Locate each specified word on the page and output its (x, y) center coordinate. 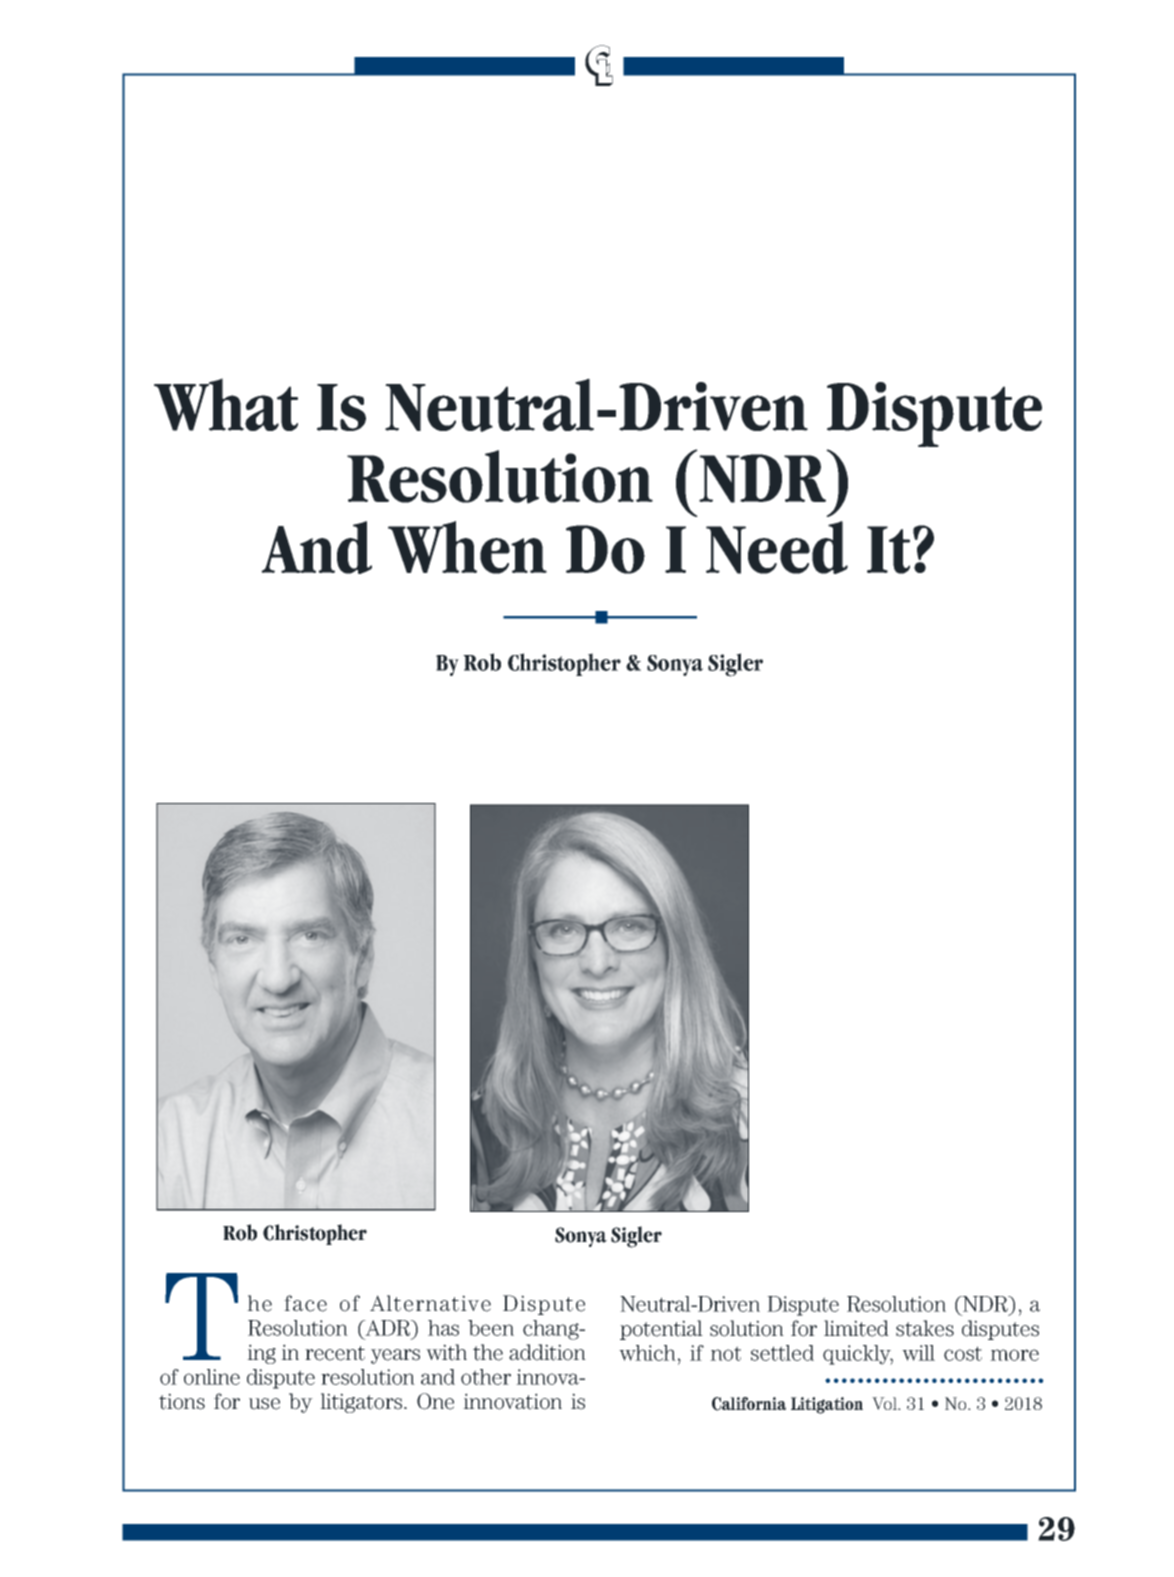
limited (856, 1328)
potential (661, 1330)
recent (335, 1353)
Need (777, 547)
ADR (388, 1328)
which (649, 1353)
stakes (925, 1328)
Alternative (430, 1303)
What (226, 404)
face (305, 1303)
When (467, 547)
